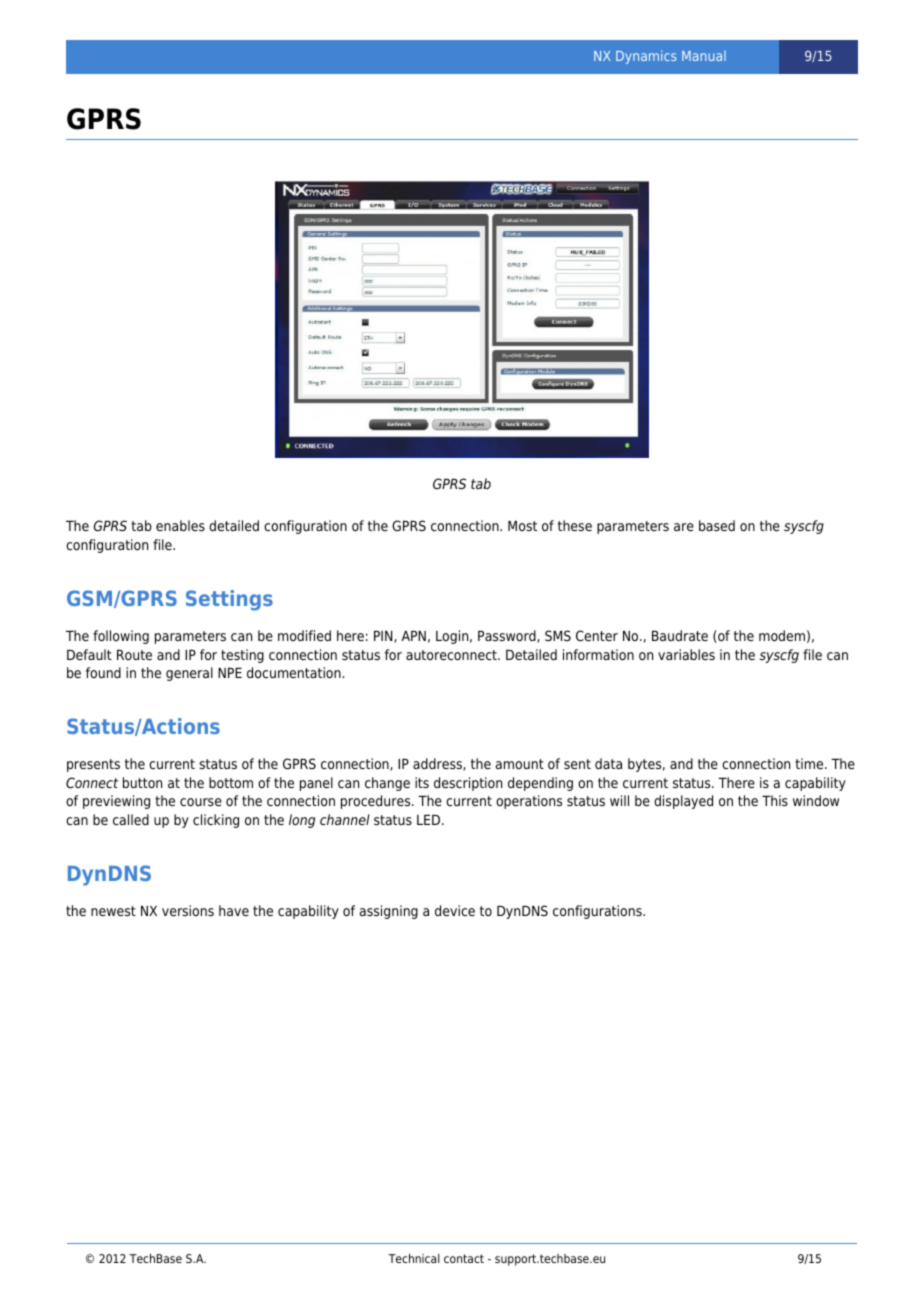 The width and height of the screenshot is (924, 1308). I want to click on clicking, so click(216, 821).
